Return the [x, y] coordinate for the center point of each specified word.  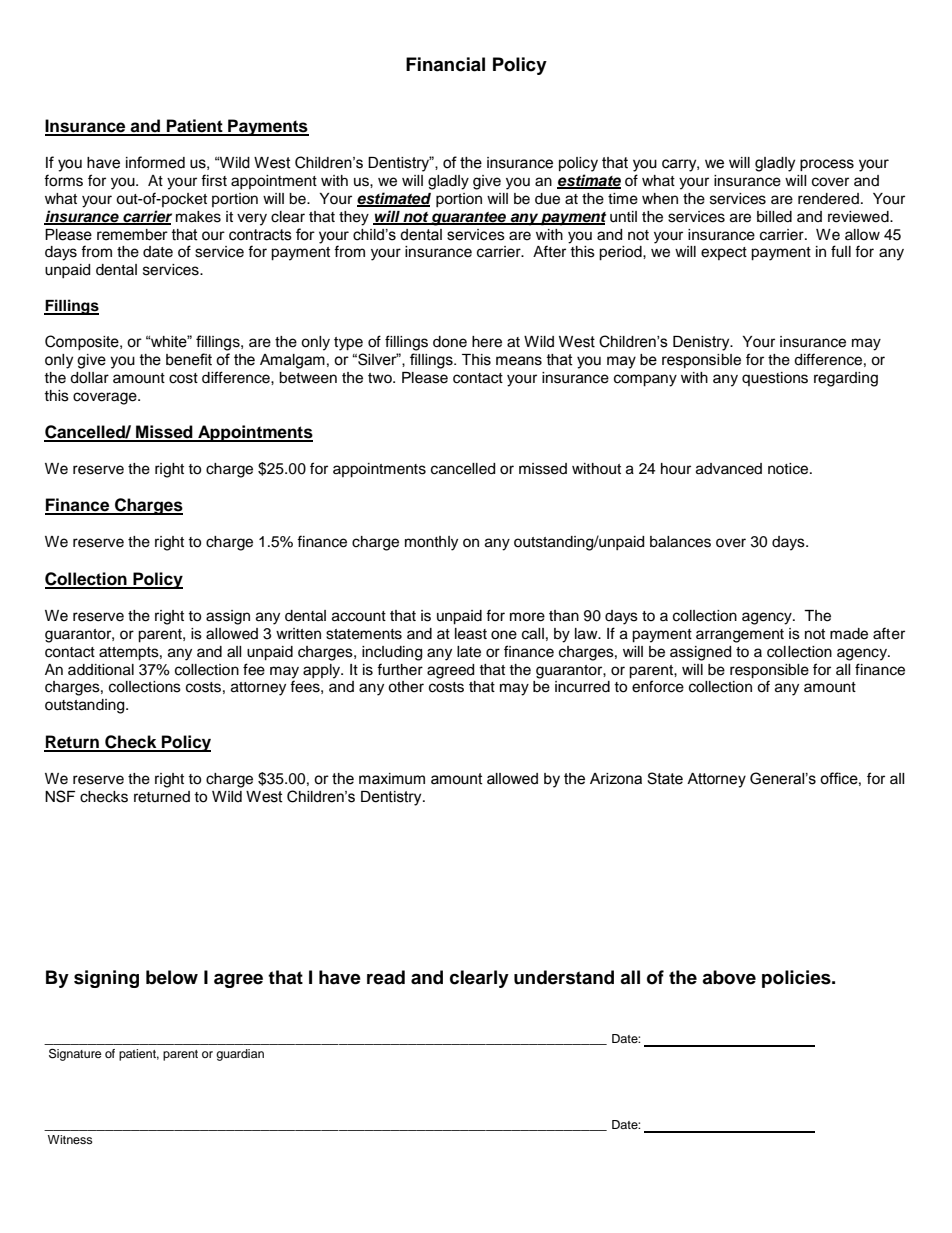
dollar [89, 378]
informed [155, 162]
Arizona [616, 779]
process [827, 165]
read [386, 977]
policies [797, 979]
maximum [392, 779]
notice [789, 469]
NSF [60, 796]
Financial [445, 64]
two [381, 378]
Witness [70, 1139]
